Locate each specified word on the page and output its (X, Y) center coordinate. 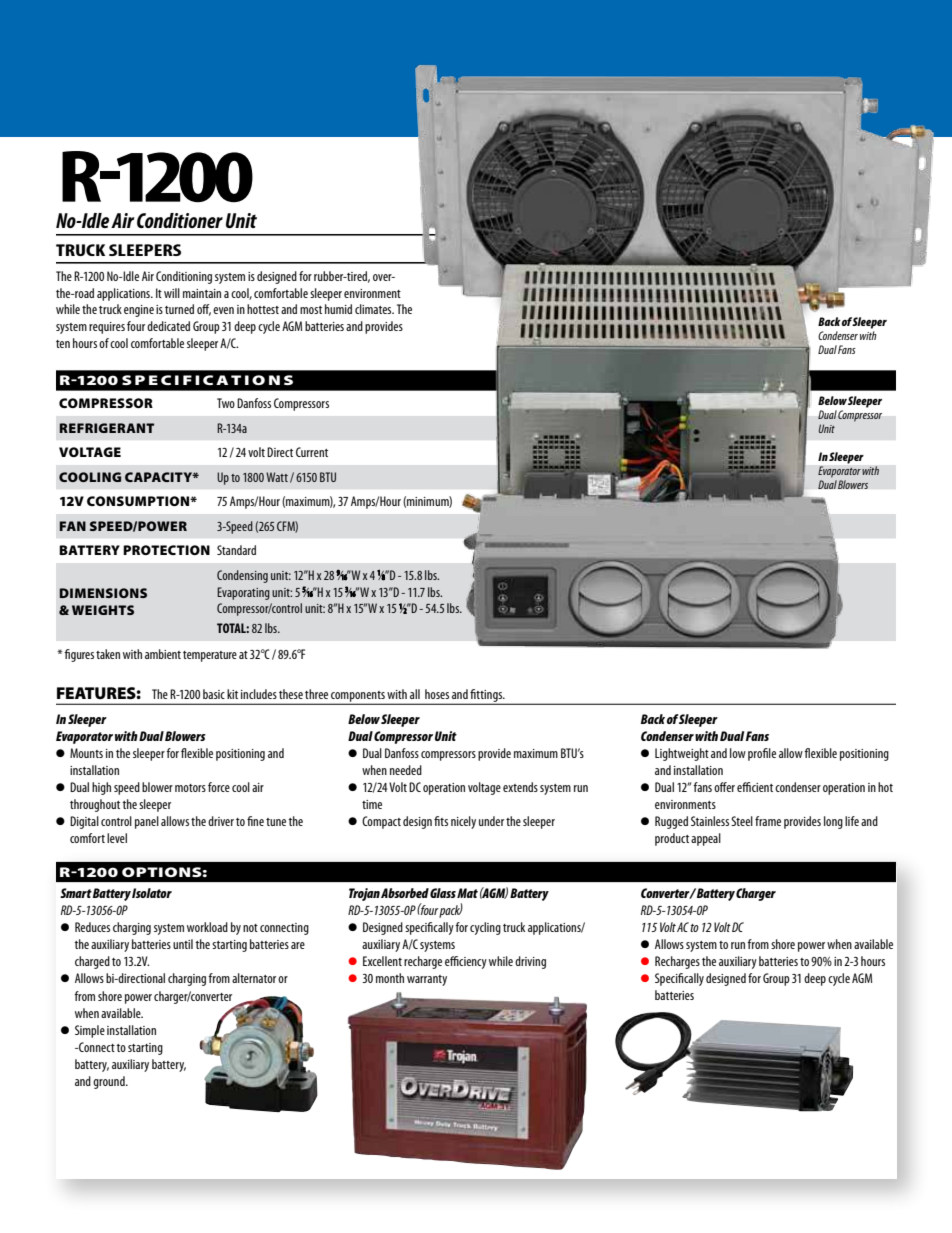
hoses (437, 694)
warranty (427, 980)
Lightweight (682, 754)
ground (110, 1082)
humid (338, 309)
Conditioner (180, 220)
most (311, 310)
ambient (163, 654)
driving (530, 962)
